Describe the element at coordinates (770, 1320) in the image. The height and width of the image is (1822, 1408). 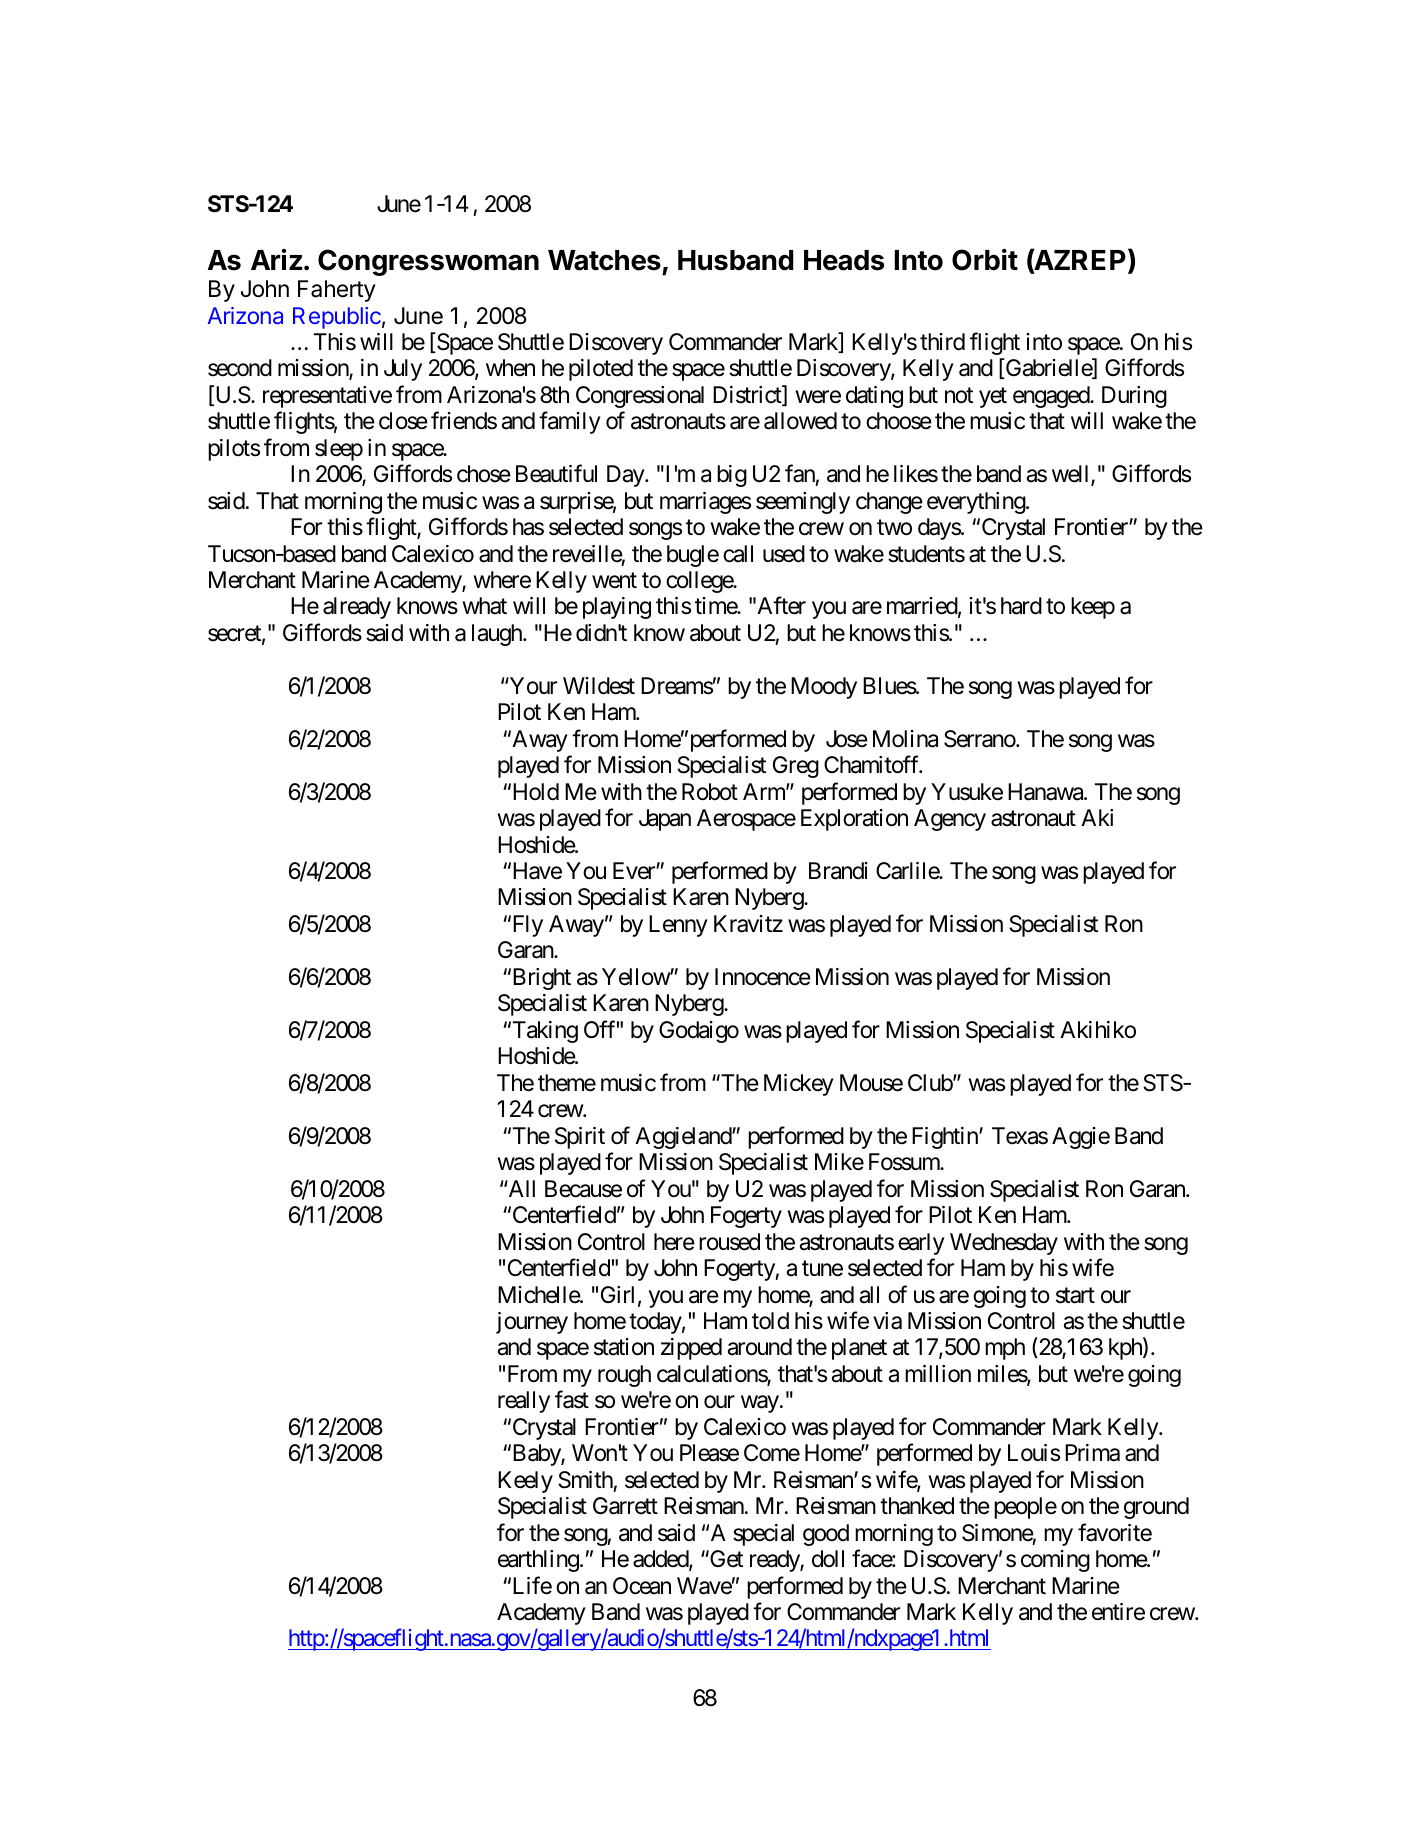
I see `told` at that location.
